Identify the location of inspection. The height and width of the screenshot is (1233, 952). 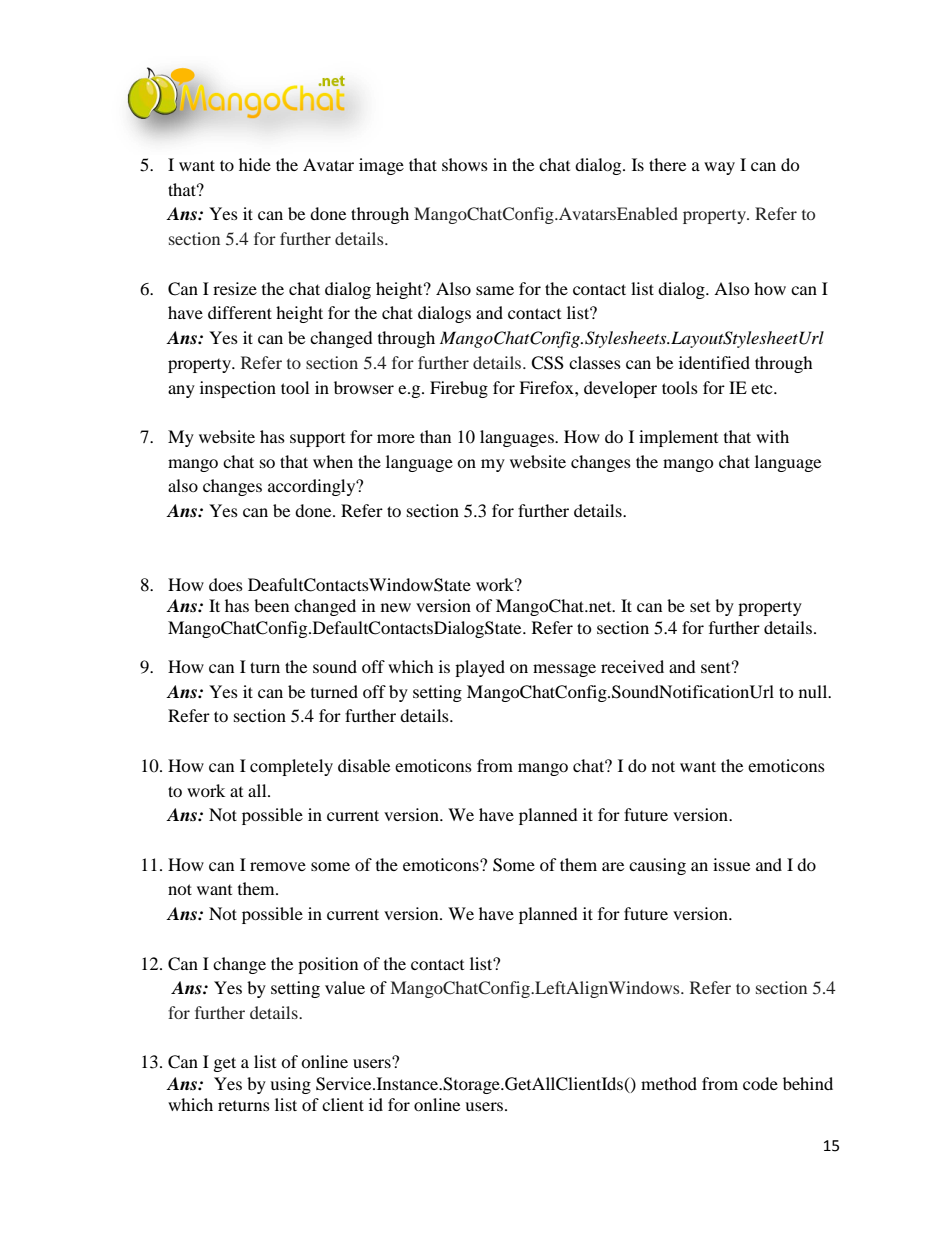
(238, 389).
